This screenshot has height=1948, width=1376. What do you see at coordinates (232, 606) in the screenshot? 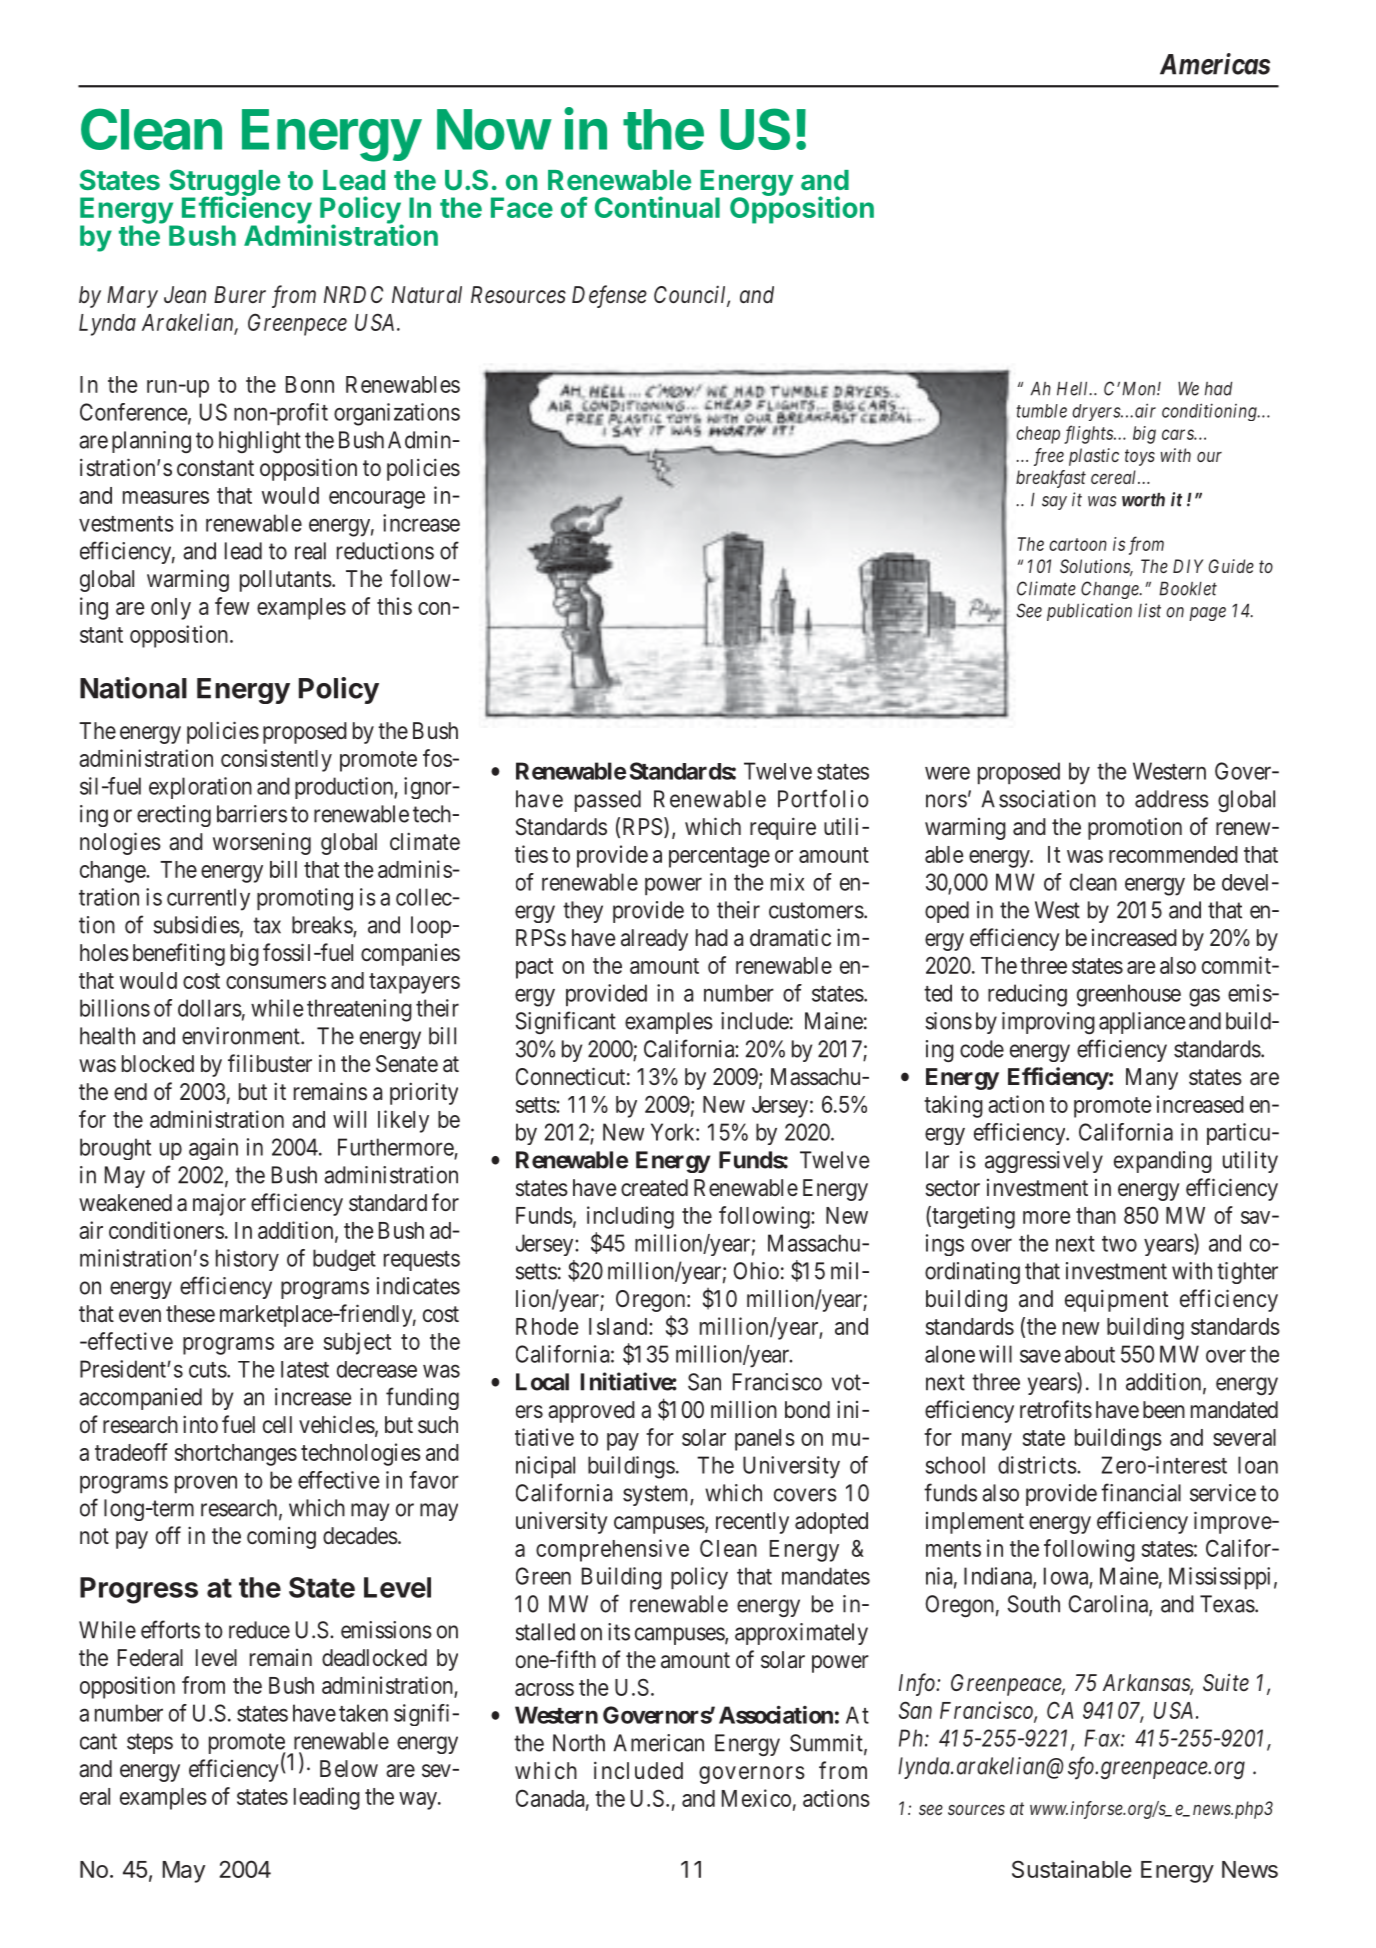
I see `few` at bounding box center [232, 606].
